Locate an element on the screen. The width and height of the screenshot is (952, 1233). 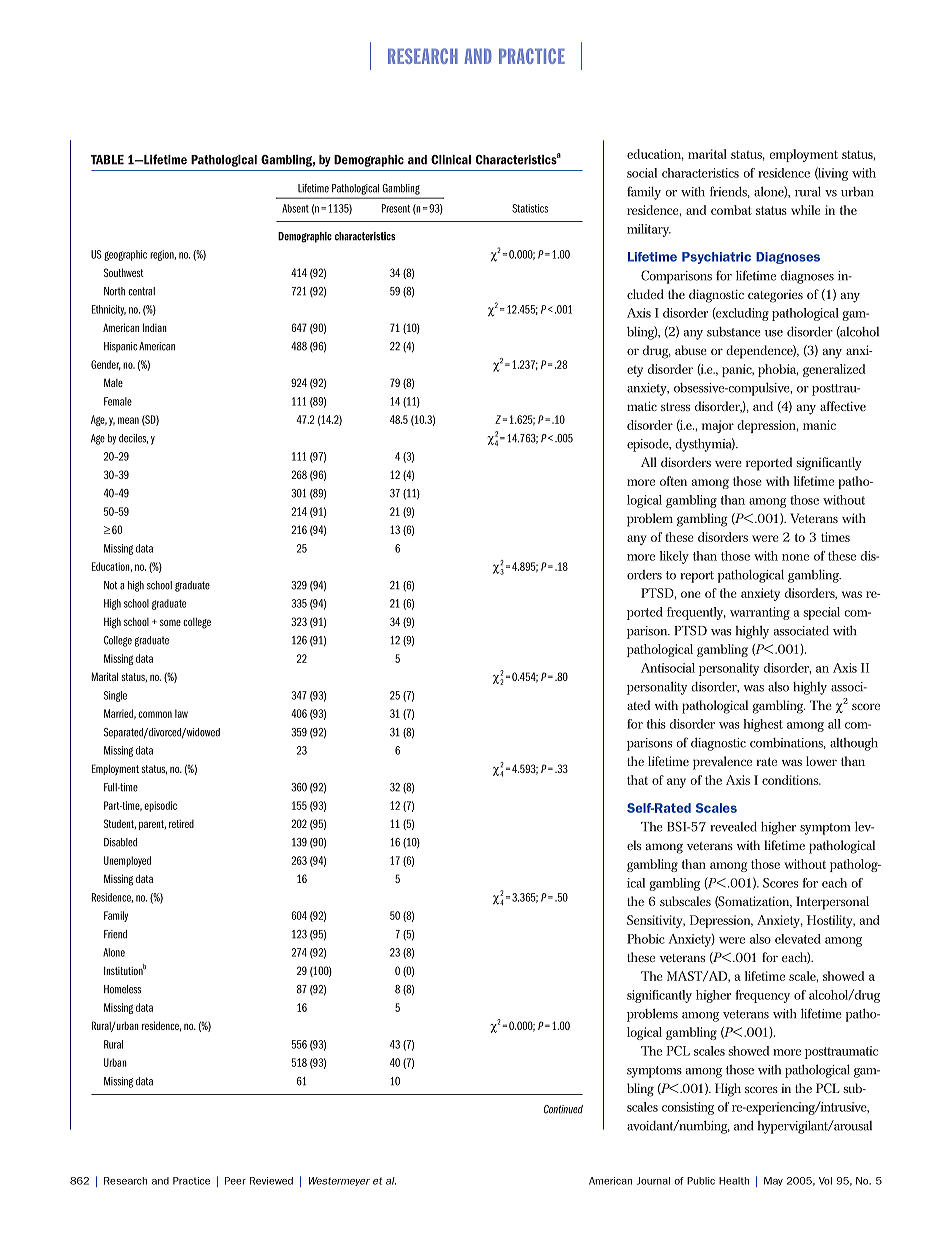
Peer is located at coordinates (235, 1181).
